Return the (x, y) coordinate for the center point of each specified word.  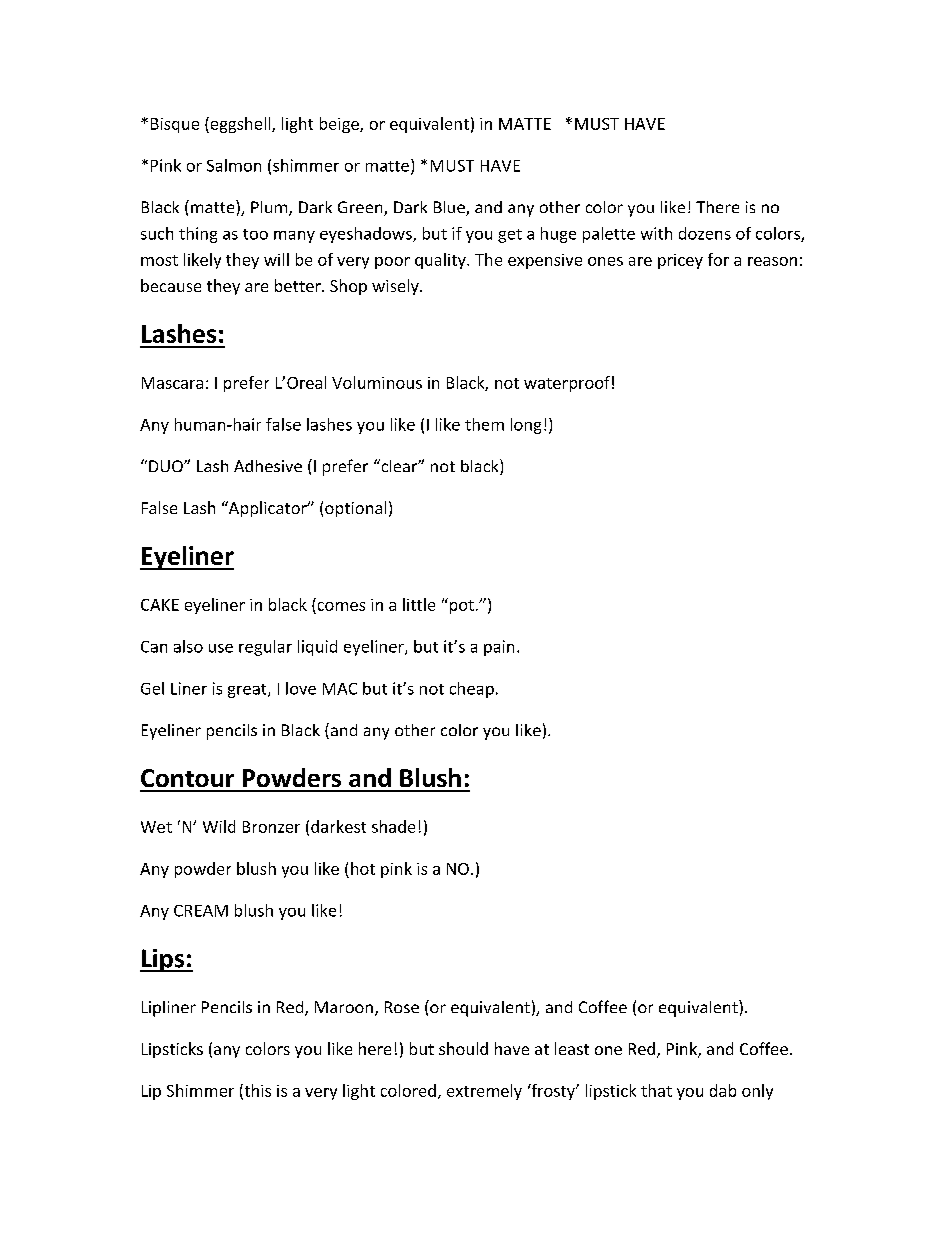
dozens (705, 233)
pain (499, 648)
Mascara (172, 383)
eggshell (240, 125)
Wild (219, 826)
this (256, 1091)
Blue (450, 208)
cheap (472, 690)
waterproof (567, 384)
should (463, 1048)
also (188, 646)
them (484, 424)
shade (393, 826)
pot (460, 606)
